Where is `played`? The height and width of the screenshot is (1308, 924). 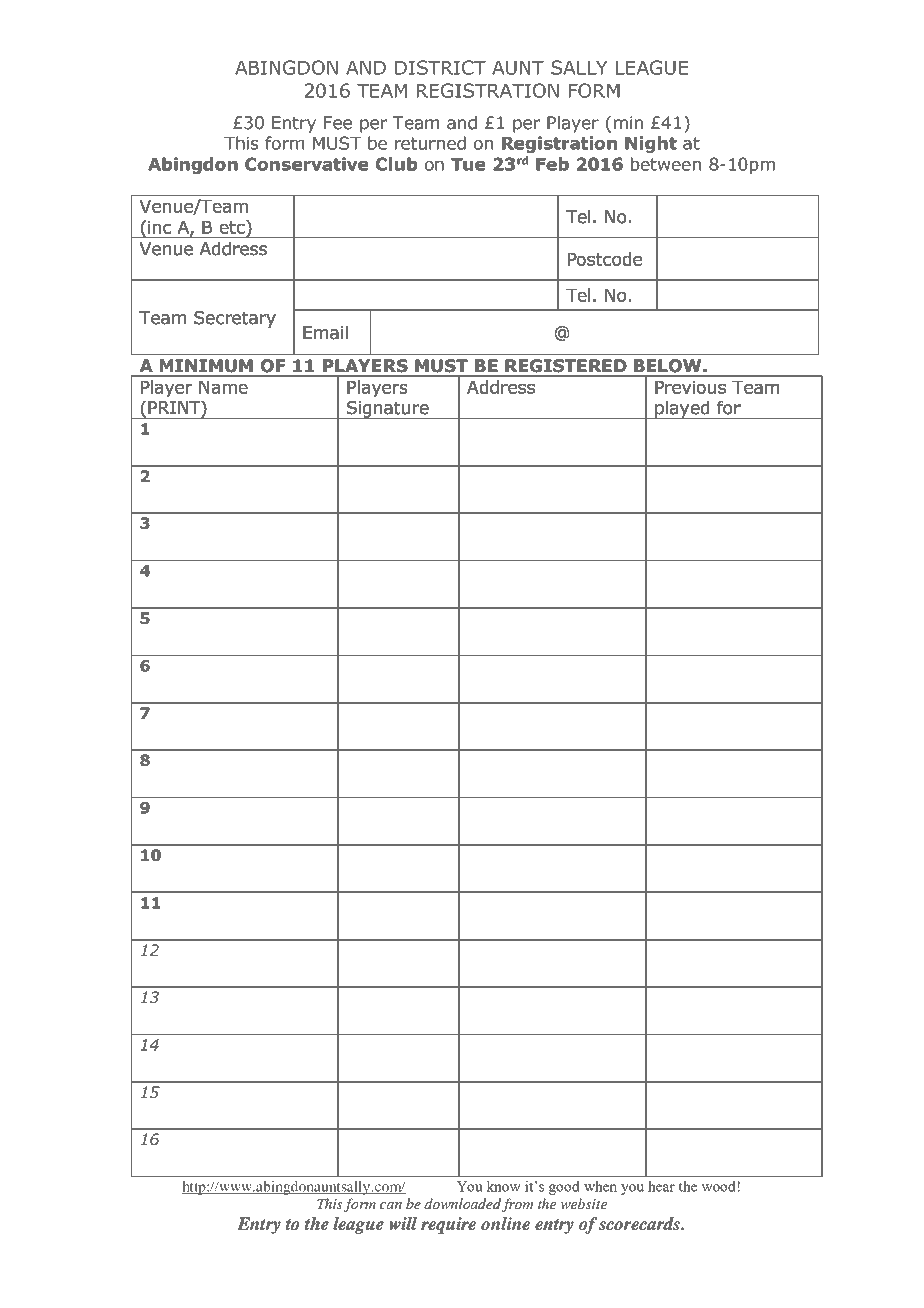 played is located at coordinates (682, 410).
